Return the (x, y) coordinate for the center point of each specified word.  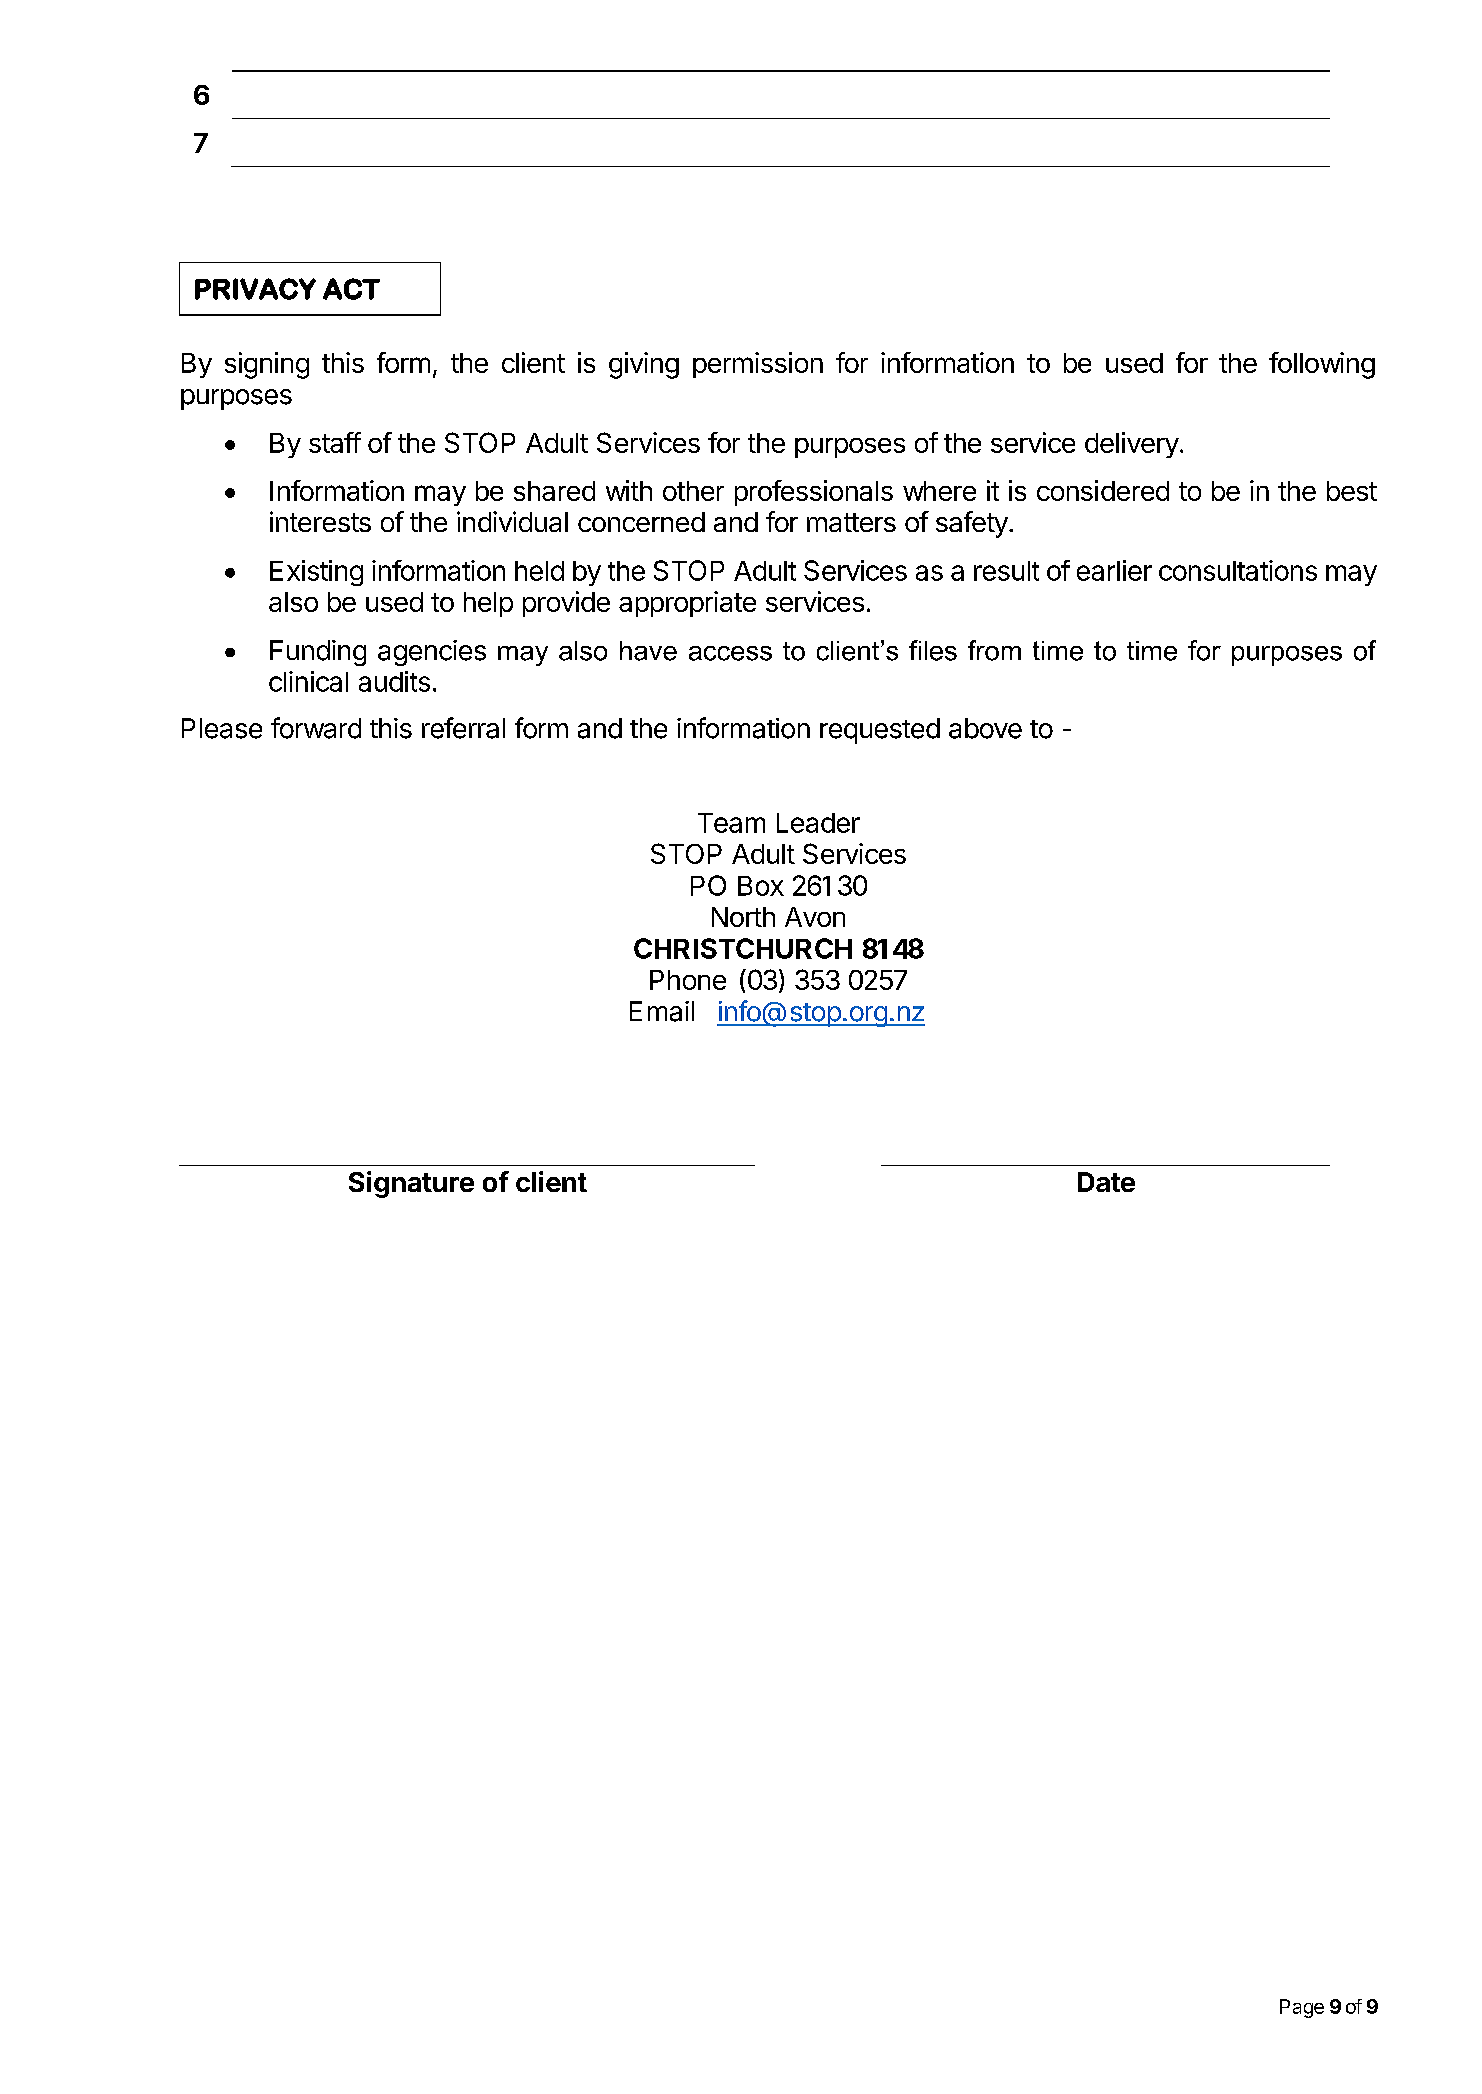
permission (758, 365)
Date (1106, 1182)
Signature (411, 1184)
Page (1302, 2008)
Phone (688, 980)
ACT (351, 289)
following (1322, 365)
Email (662, 1011)
